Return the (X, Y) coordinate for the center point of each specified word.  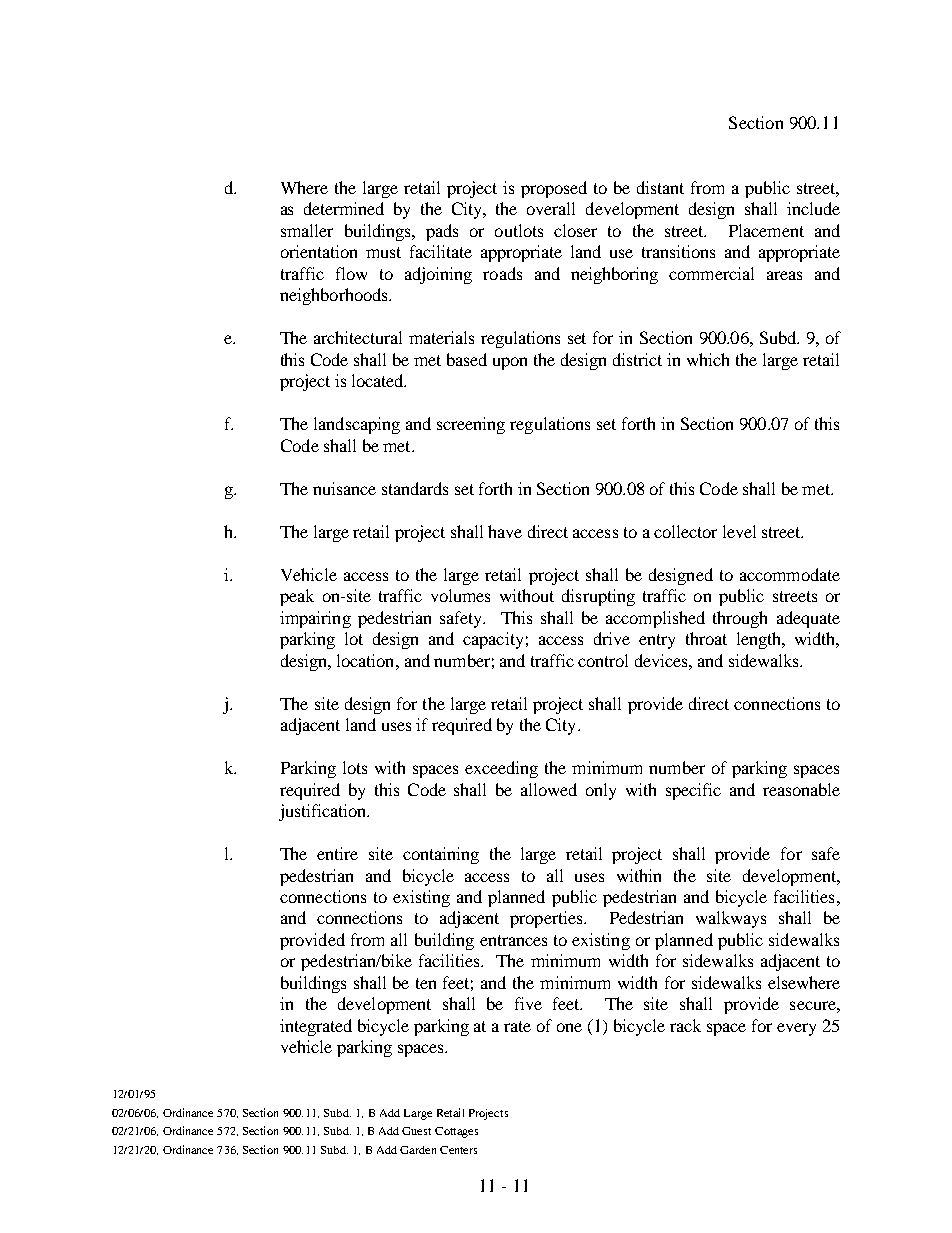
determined (344, 208)
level (739, 531)
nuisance (344, 488)
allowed (549, 789)
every (796, 1029)
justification (324, 812)
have (505, 531)
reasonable (801, 789)
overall (551, 208)
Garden (418, 1150)
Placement (766, 230)
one (569, 1027)
